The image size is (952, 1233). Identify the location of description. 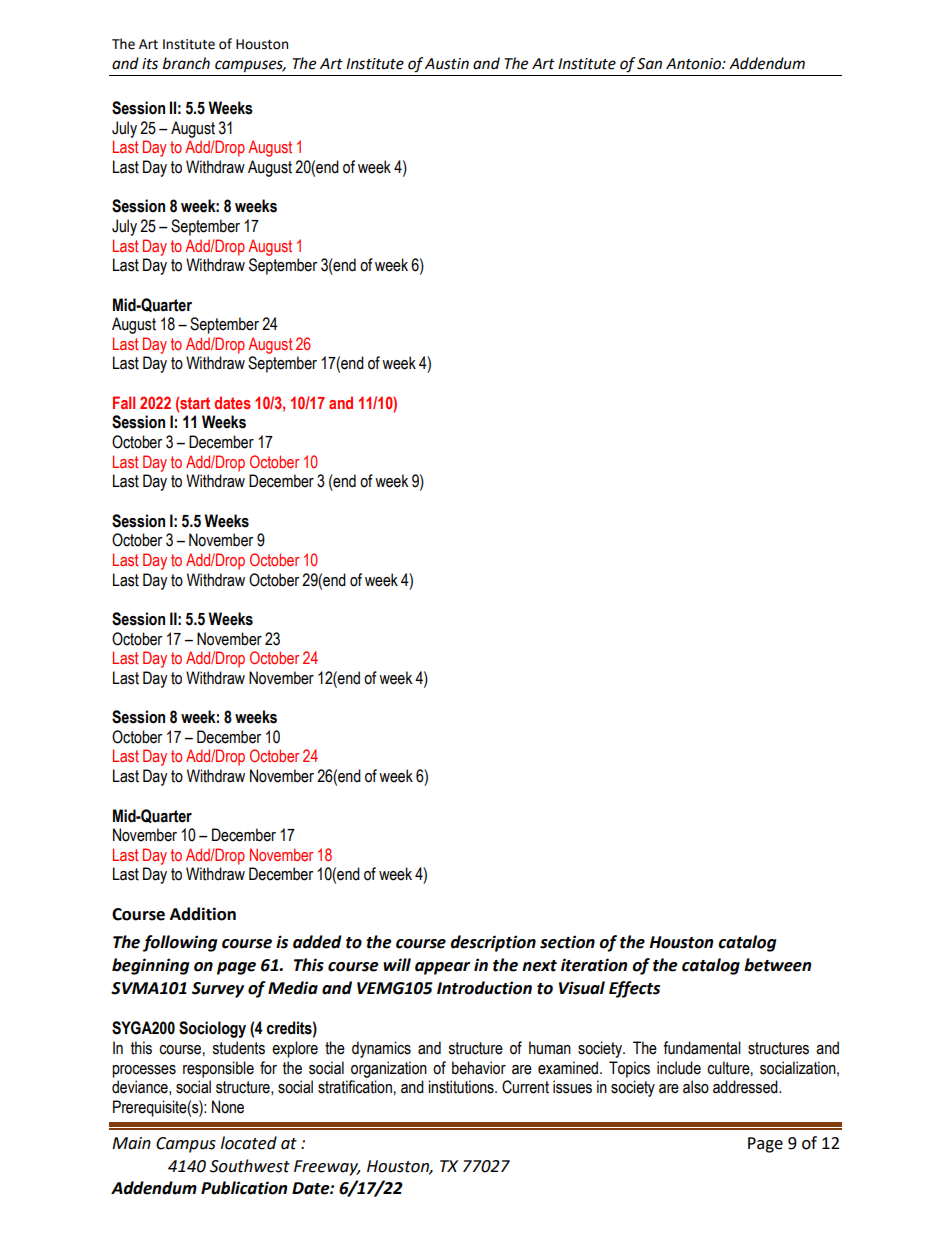
(493, 943).
